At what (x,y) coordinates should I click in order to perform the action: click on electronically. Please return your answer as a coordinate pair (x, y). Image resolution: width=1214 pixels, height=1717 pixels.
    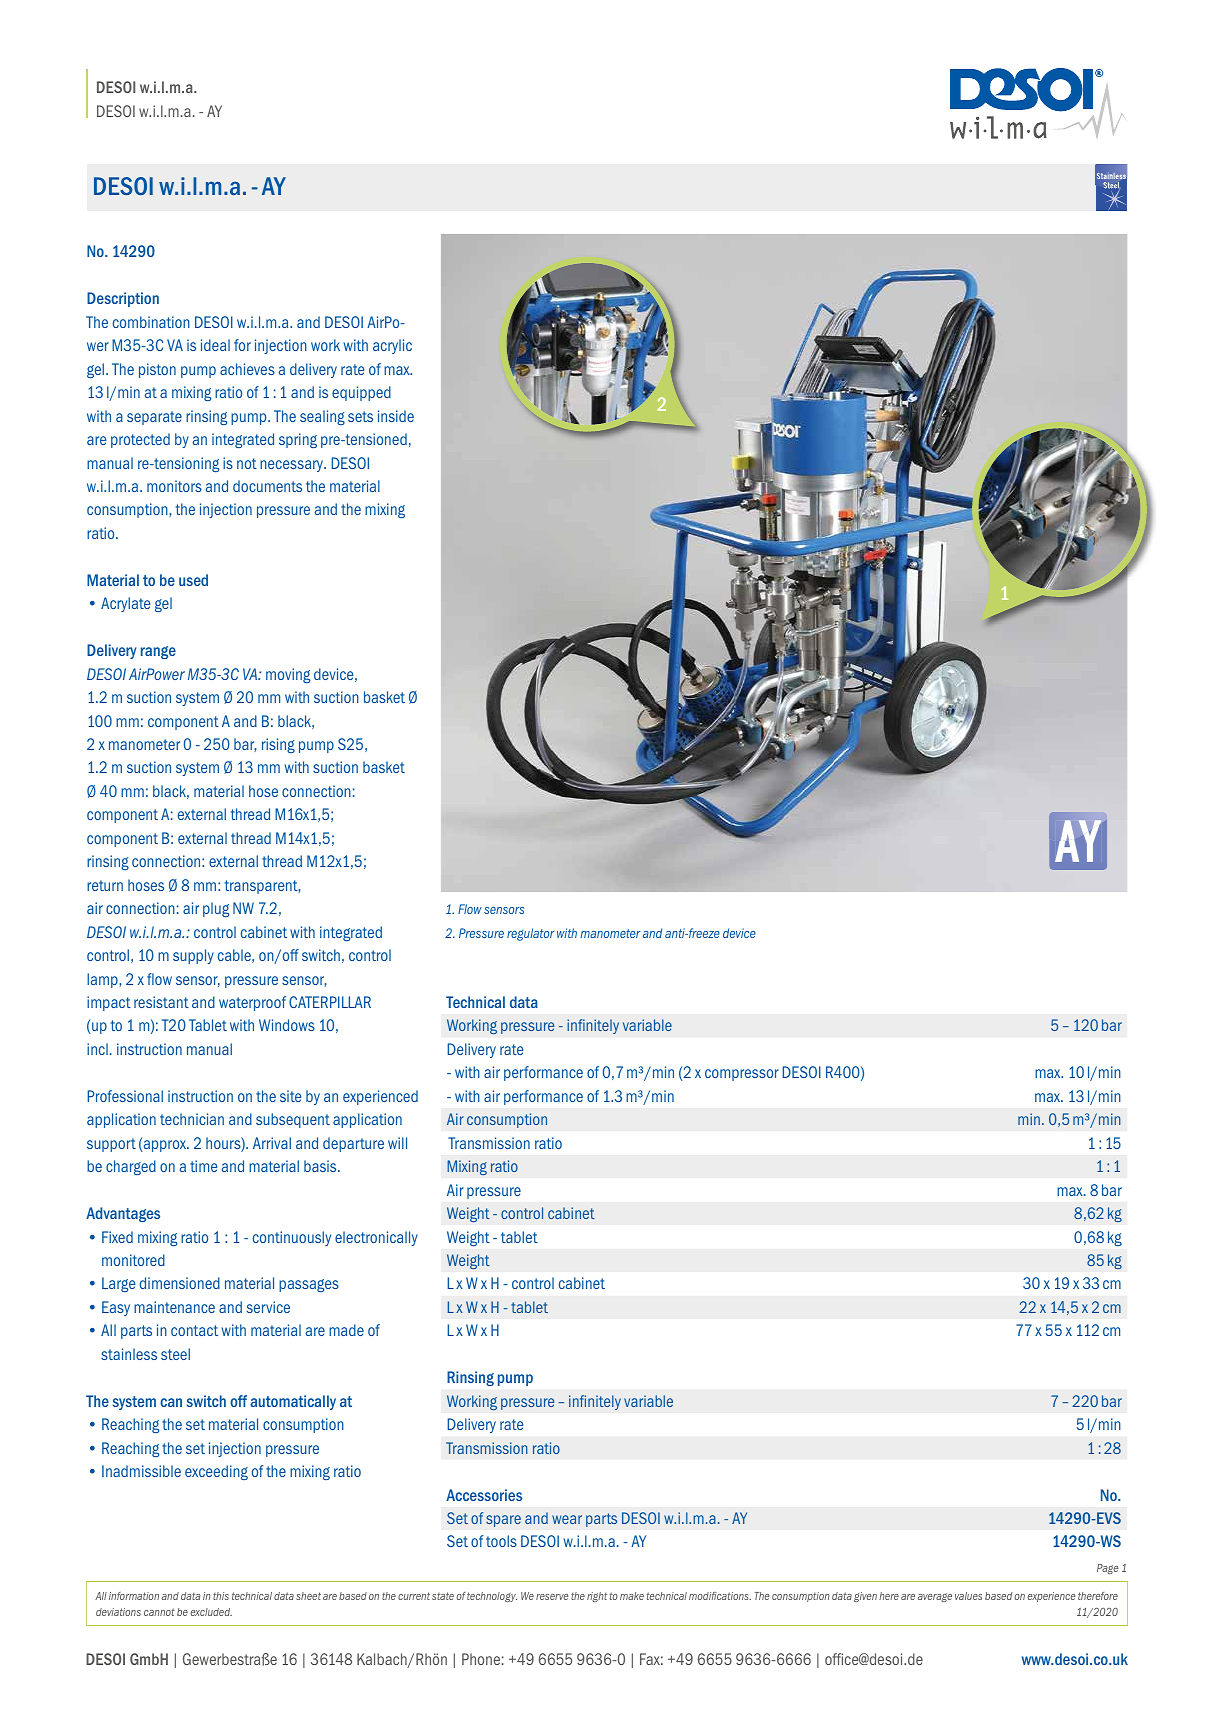
    Looking at the image, I should click on (376, 1238).
